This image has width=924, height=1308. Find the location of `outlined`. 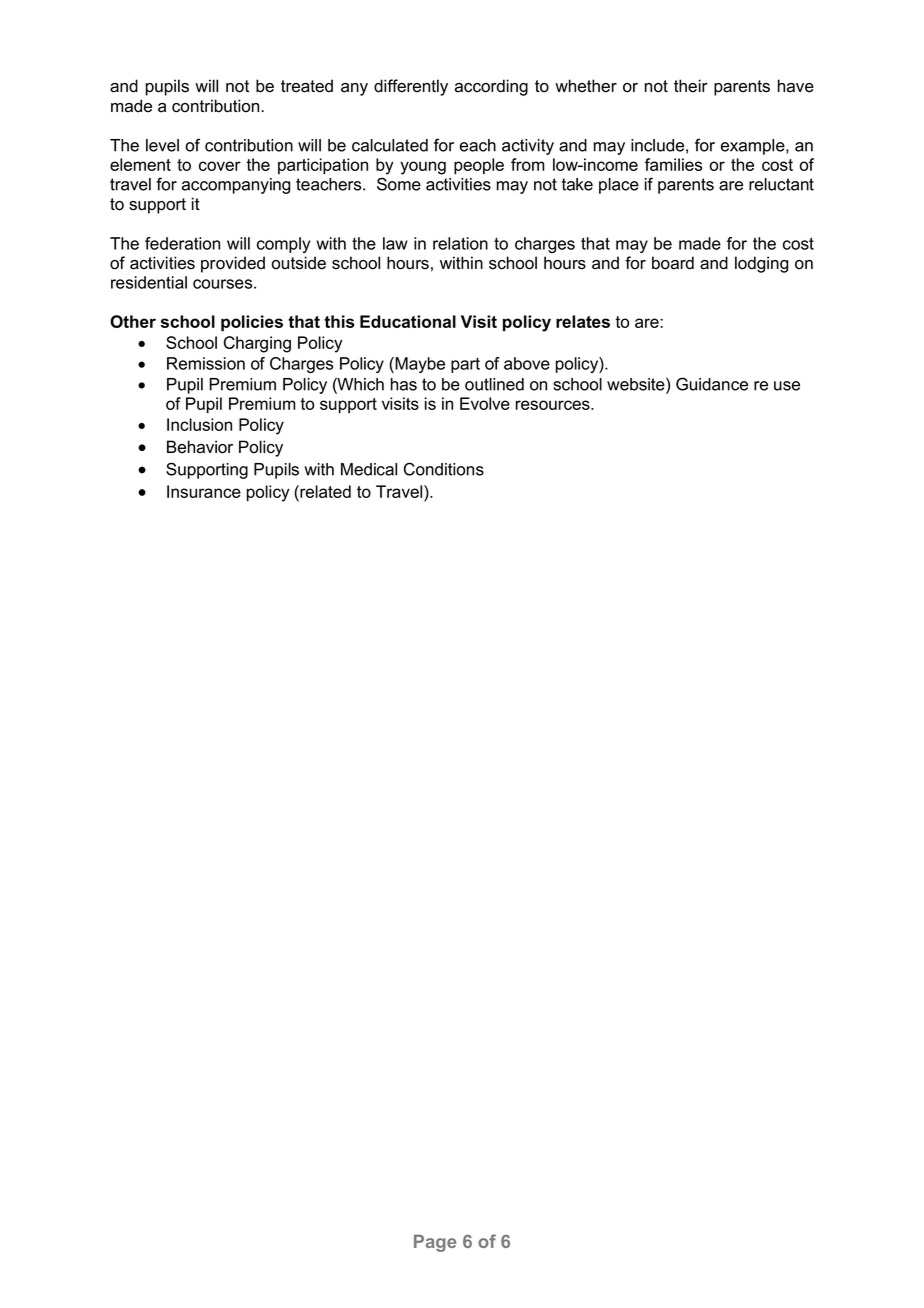

outlined is located at coordinates (494, 384).
